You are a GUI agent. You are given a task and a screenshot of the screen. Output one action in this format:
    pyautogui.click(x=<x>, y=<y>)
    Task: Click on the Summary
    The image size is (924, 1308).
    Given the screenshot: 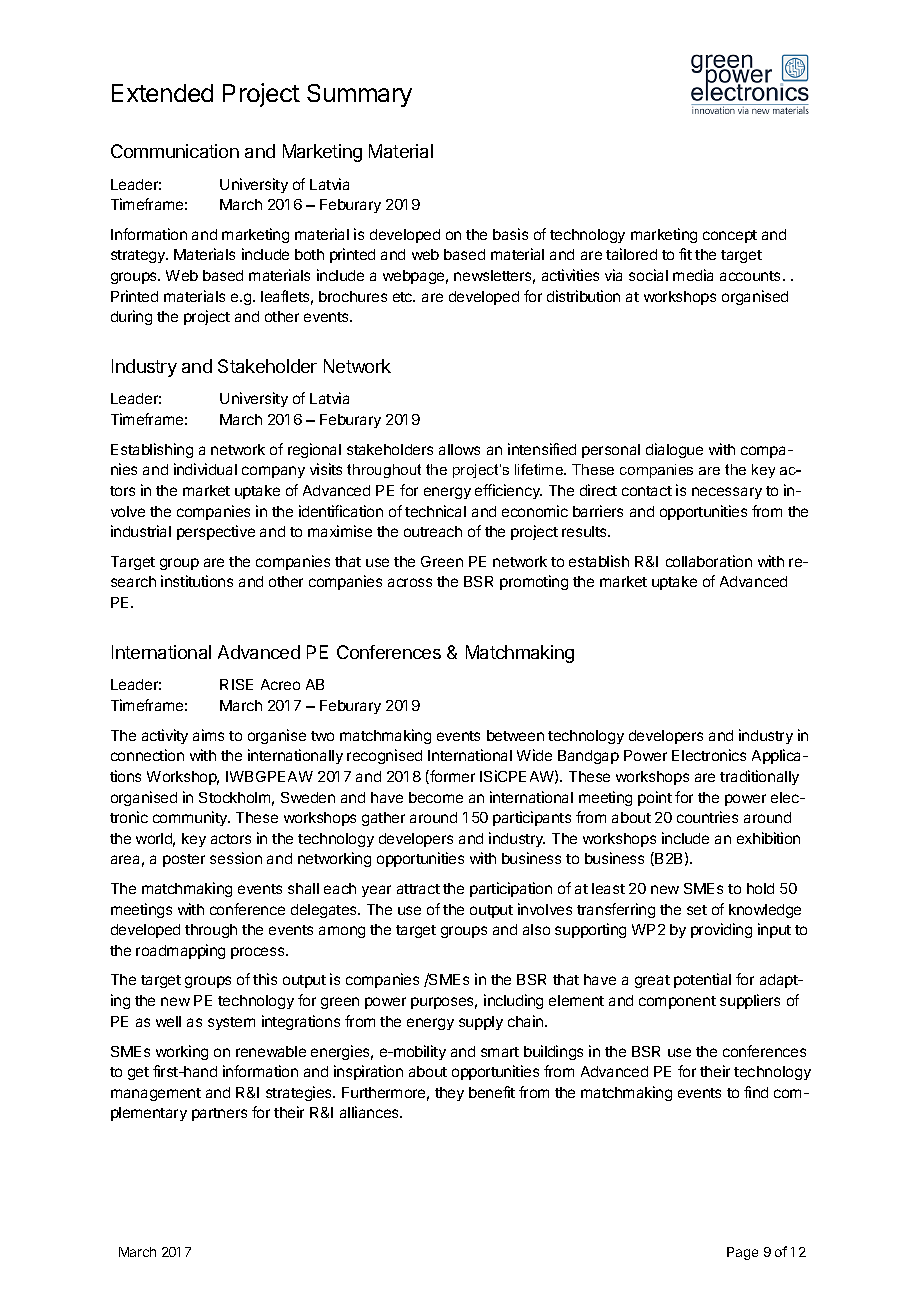 What is the action you would take?
    pyautogui.click(x=359, y=95)
